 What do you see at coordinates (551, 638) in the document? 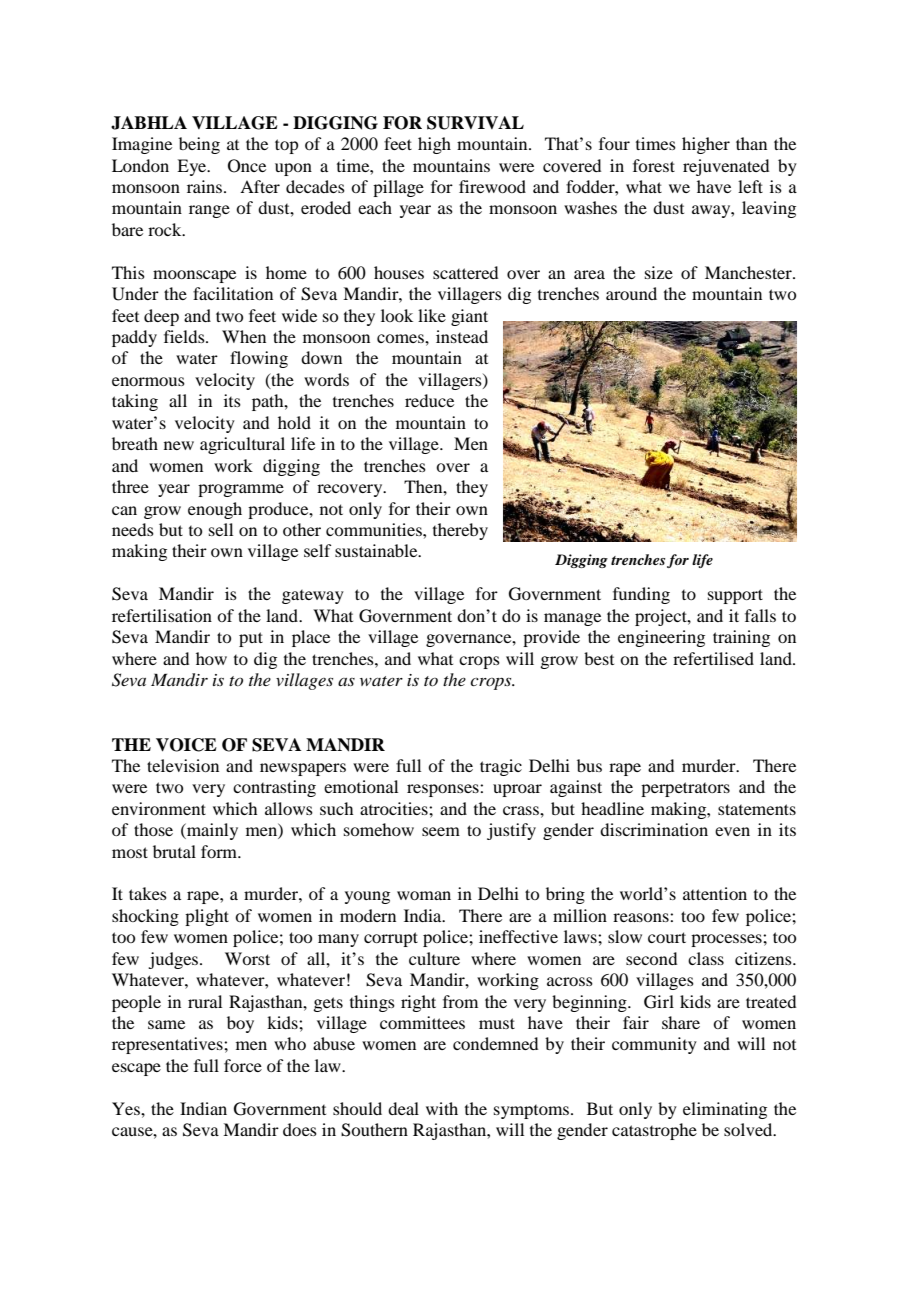
I see `provide` at bounding box center [551, 638].
